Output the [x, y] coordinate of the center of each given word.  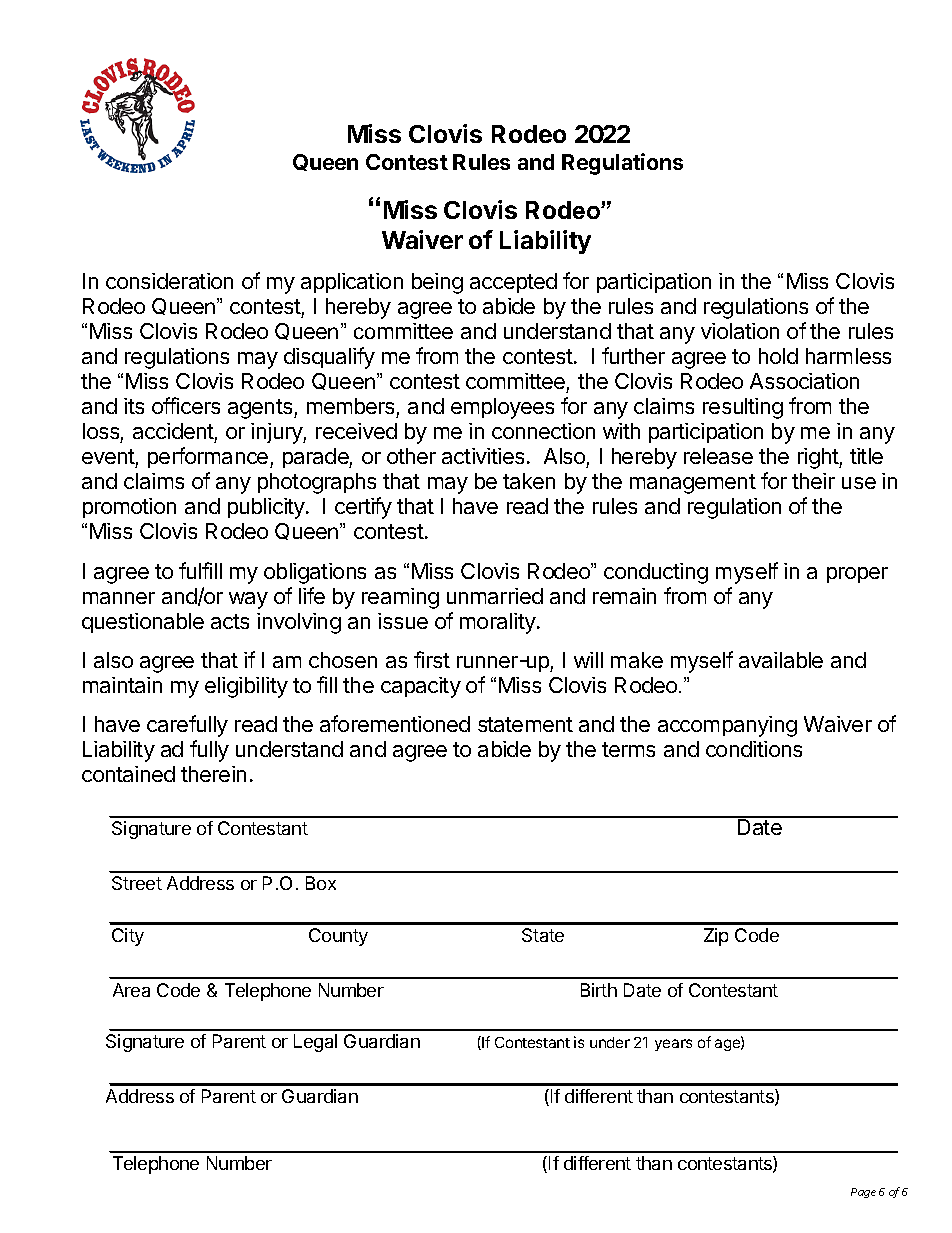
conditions [754, 749]
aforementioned [395, 723]
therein [213, 774]
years [673, 1045]
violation [740, 331]
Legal [315, 1043]
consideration [169, 281]
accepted [513, 283]
